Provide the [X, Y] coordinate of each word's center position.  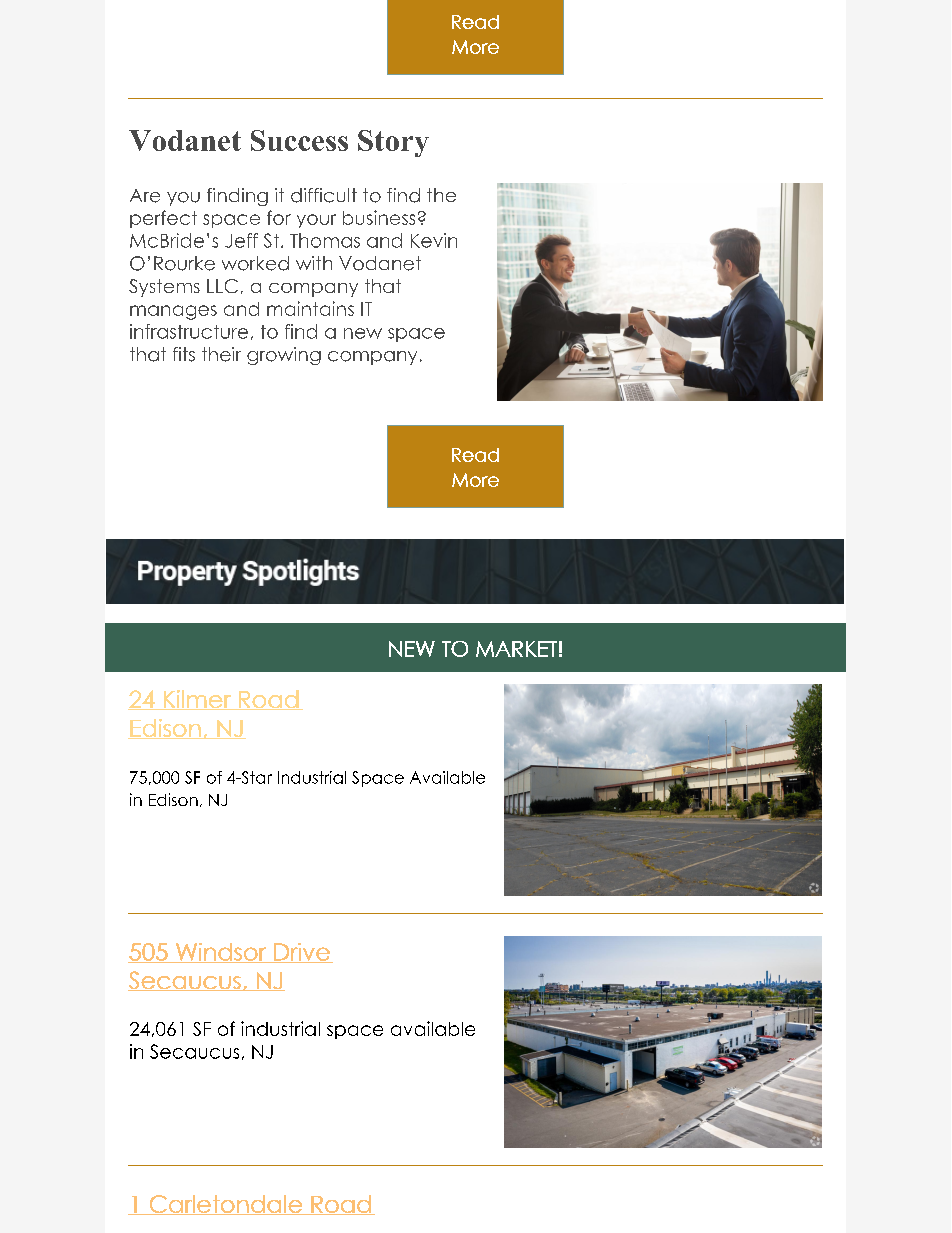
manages [173, 312]
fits [184, 354]
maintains [310, 308]
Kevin [434, 240]
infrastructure [189, 331]
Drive [302, 953]
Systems [164, 288]
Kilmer [197, 700]
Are [145, 196]
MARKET [516, 649]
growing [284, 356]
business [379, 217]
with [314, 263]
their [221, 354]
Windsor [220, 953]
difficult [324, 195]
